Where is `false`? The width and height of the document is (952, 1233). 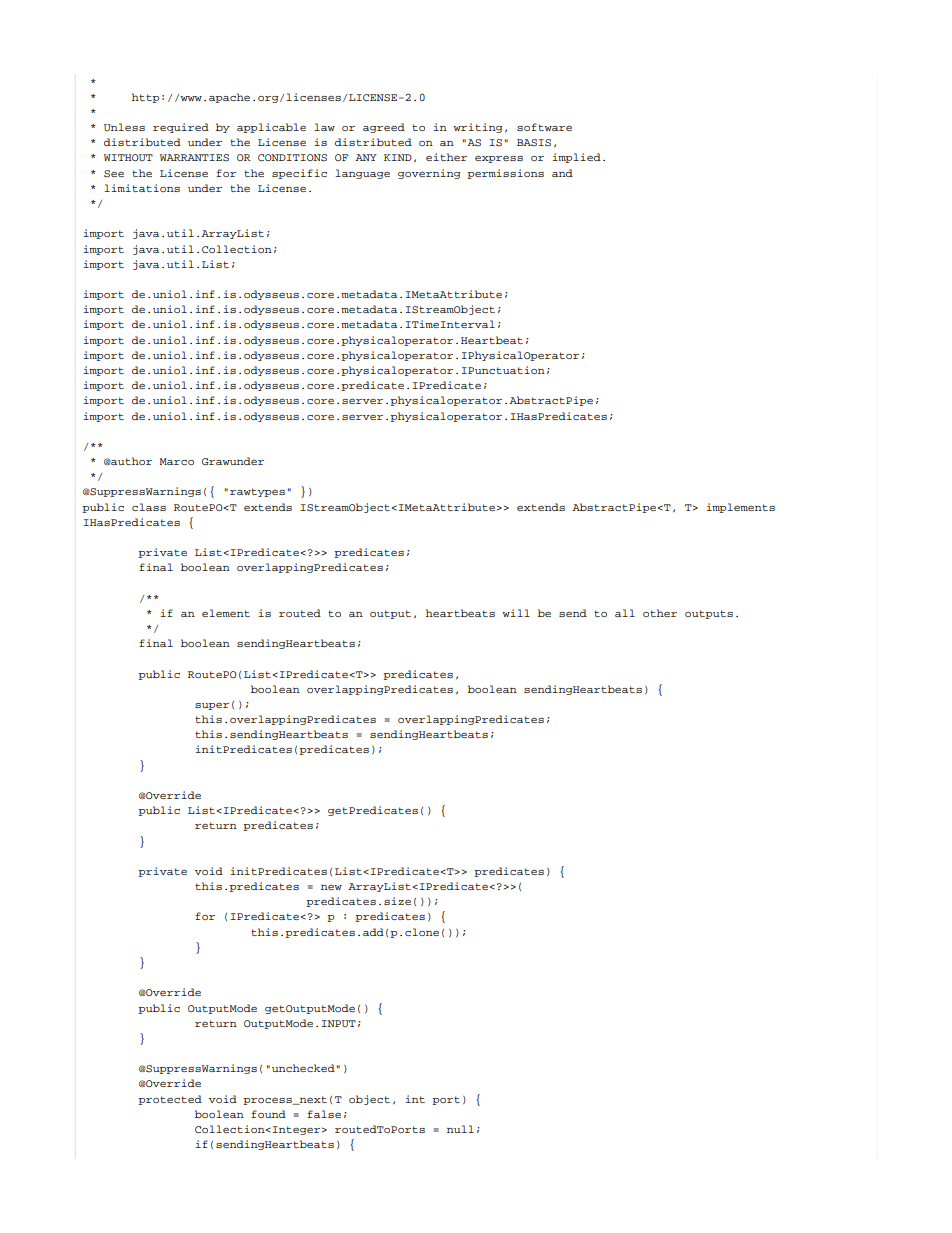 false is located at coordinates (324, 1114).
